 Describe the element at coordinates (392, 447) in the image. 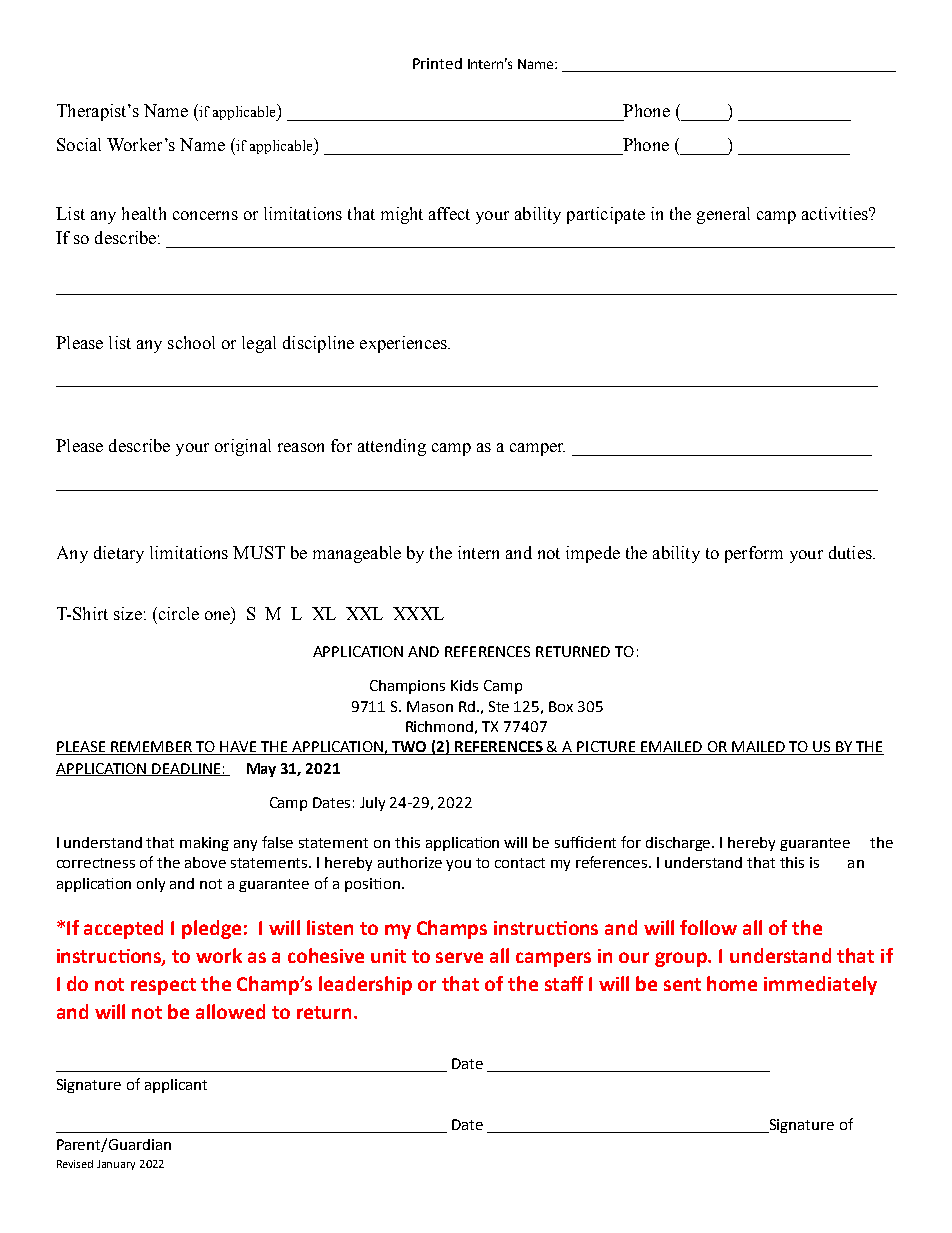

I see `attending` at that location.
